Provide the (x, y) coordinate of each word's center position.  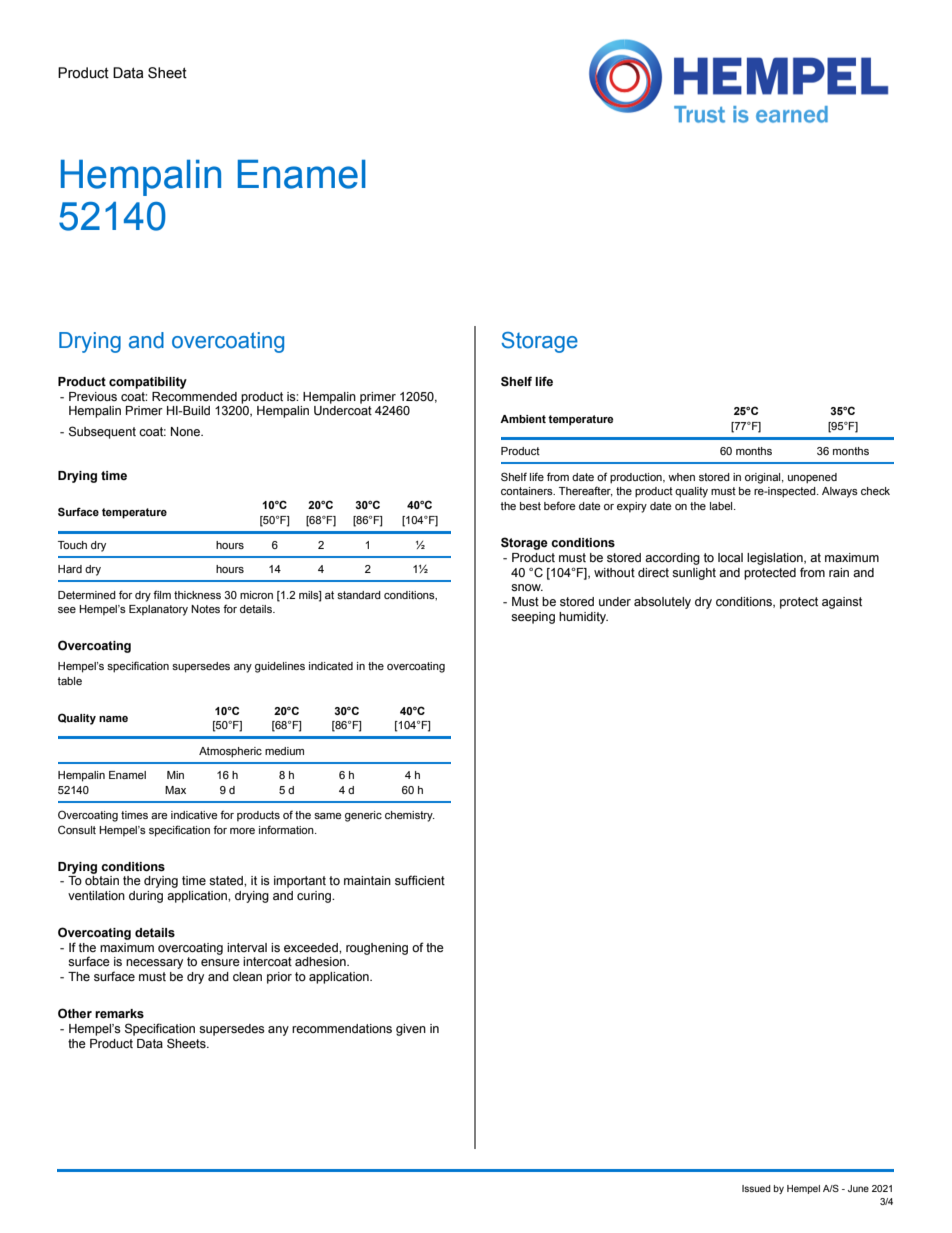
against (842, 603)
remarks (119, 1014)
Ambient (523, 419)
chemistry (410, 816)
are (159, 816)
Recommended (194, 397)
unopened (812, 478)
